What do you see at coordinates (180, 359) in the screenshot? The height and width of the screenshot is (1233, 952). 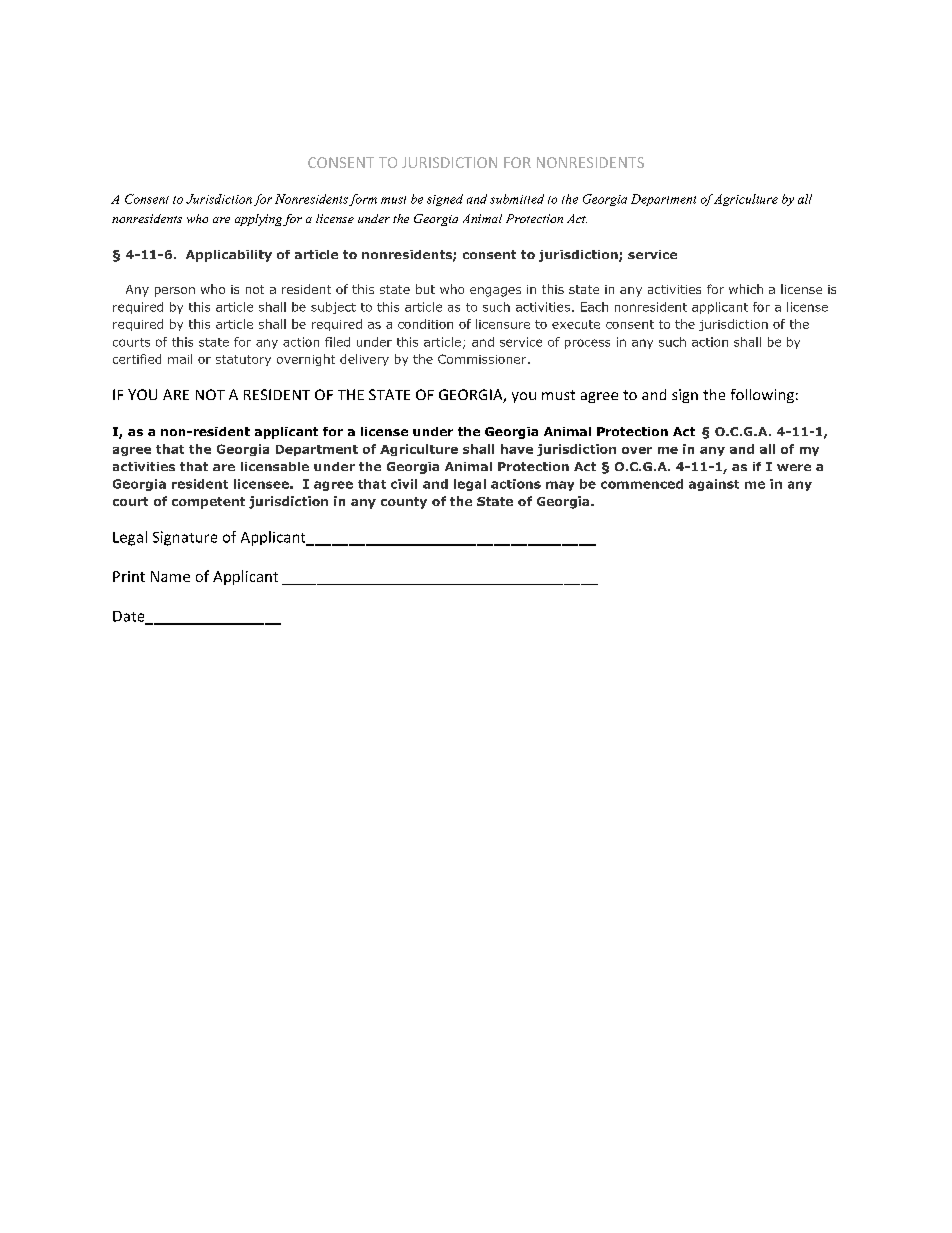 I see `mail` at bounding box center [180, 359].
